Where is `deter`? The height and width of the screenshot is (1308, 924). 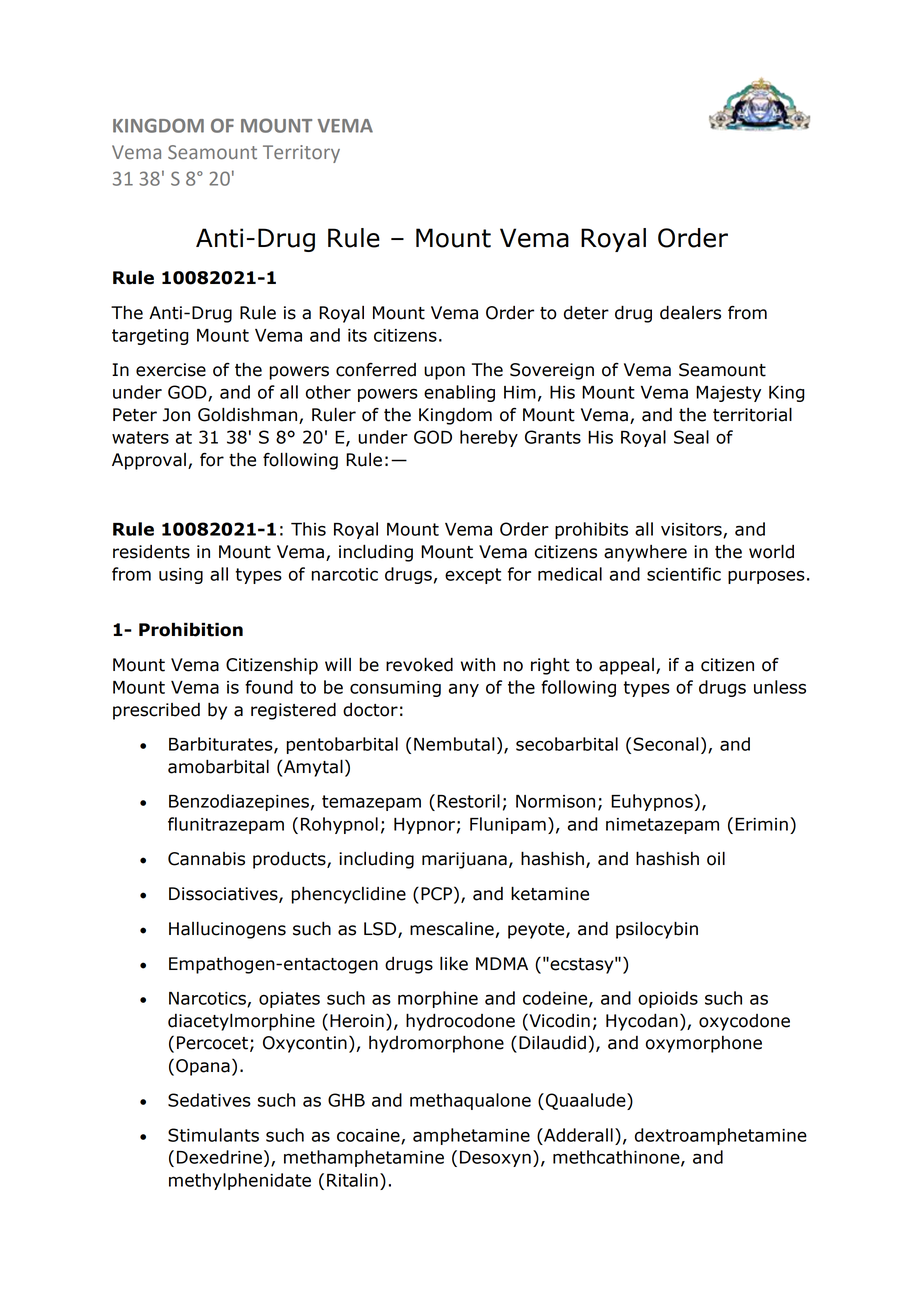
deter is located at coordinates (586, 312).
